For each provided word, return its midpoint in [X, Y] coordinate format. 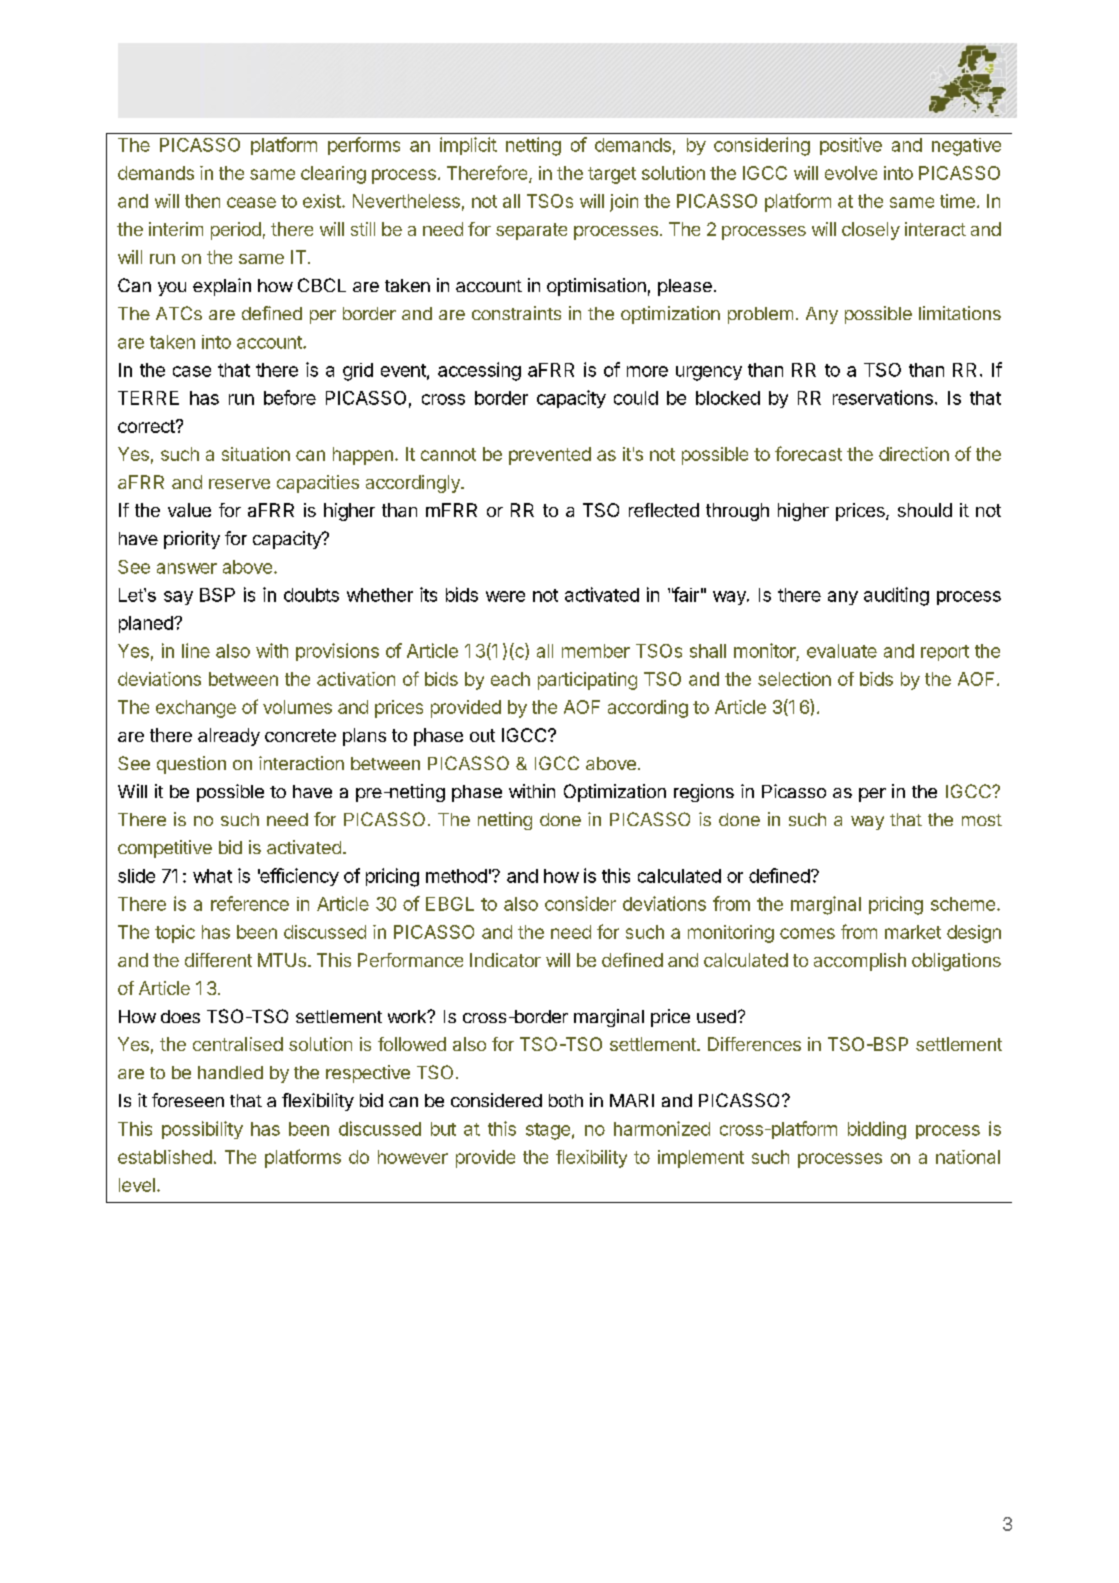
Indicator [505, 960]
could [636, 398]
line [196, 650]
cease [251, 202]
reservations [883, 397]
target [612, 175]
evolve [851, 173]
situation [256, 454]
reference [250, 903]
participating [587, 681]
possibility [202, 1130]
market [913, 932]
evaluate [842, 651]
